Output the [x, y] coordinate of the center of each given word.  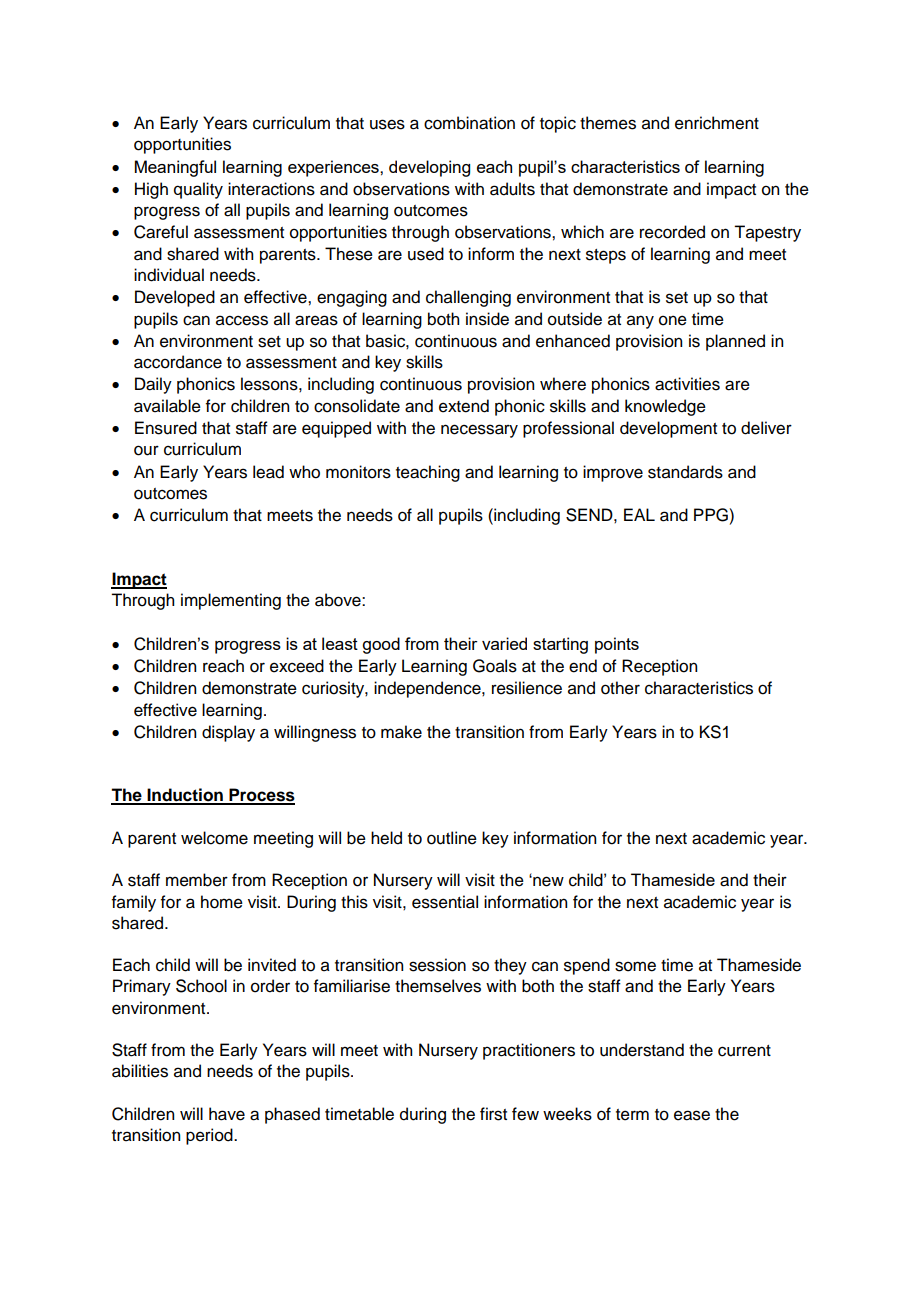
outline [452, 838]
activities [687, 384]
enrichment [717, 123]
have [227, 1114]
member [197, 880]
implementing [231, 601]
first [493, 1114]
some [635, 966]
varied [504, 643]
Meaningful [175, 168]
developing [429, 168]
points [617, 645]
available [167, 406]
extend [464, 406]
